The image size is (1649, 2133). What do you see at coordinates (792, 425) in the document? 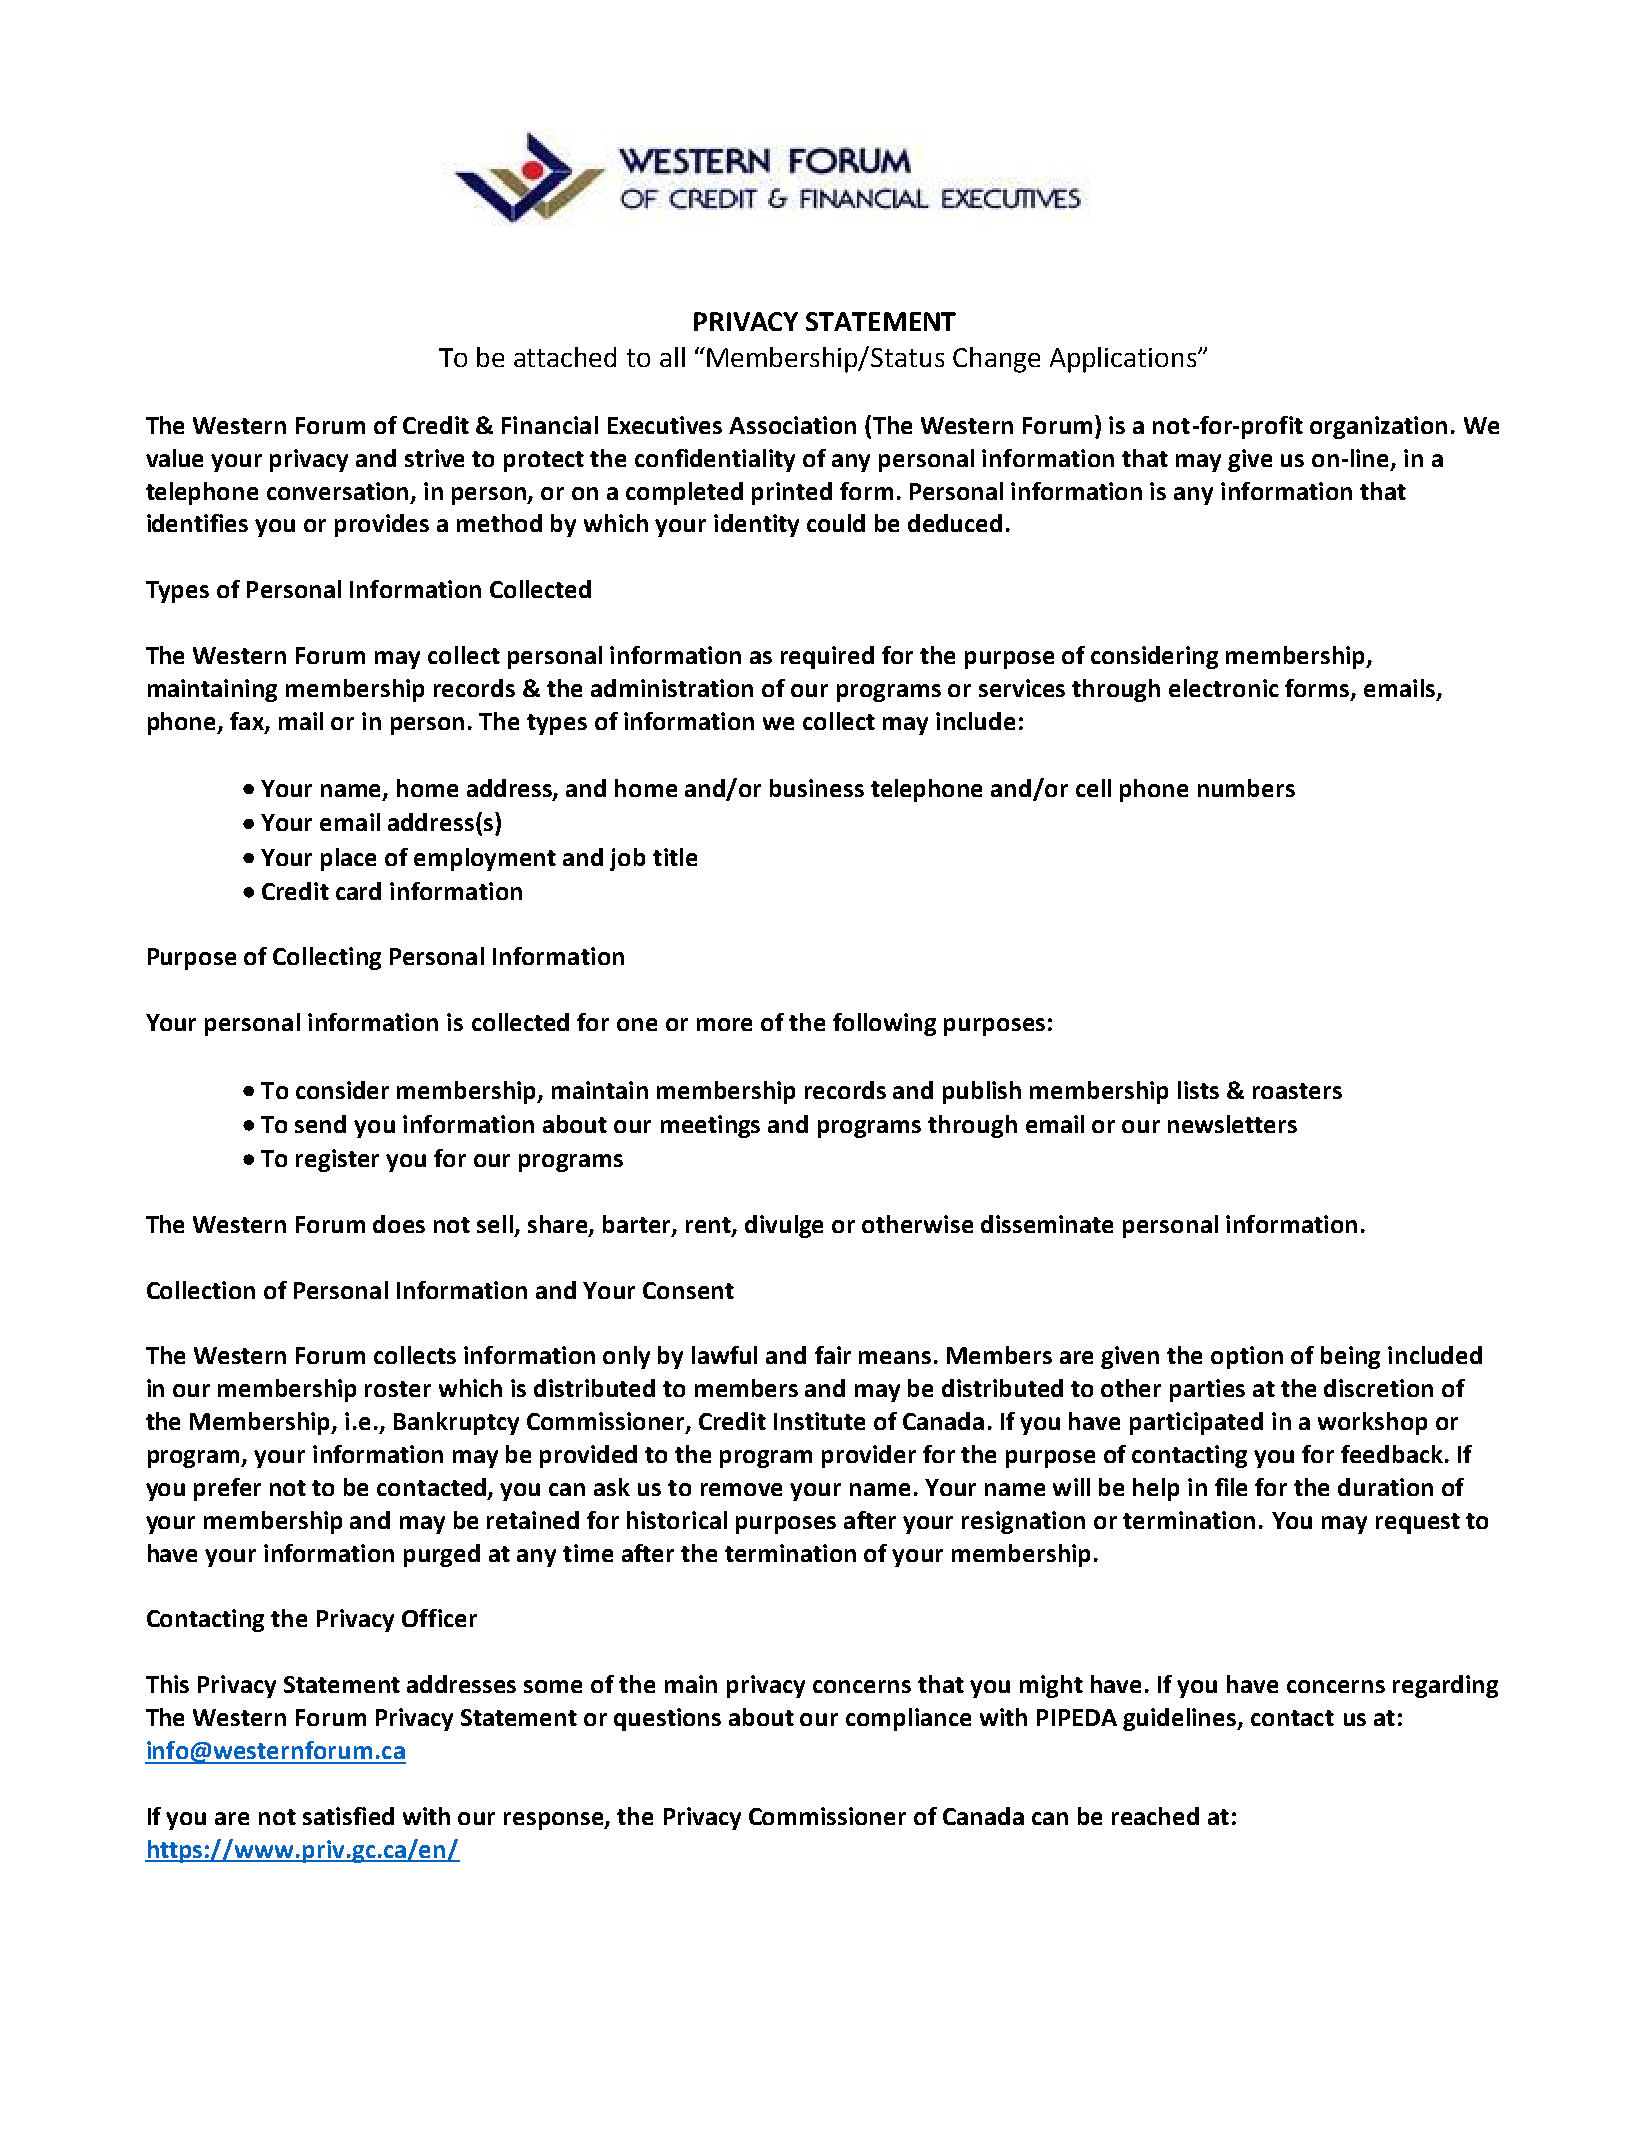
I see `Association` at bounding box center [792, 425].
